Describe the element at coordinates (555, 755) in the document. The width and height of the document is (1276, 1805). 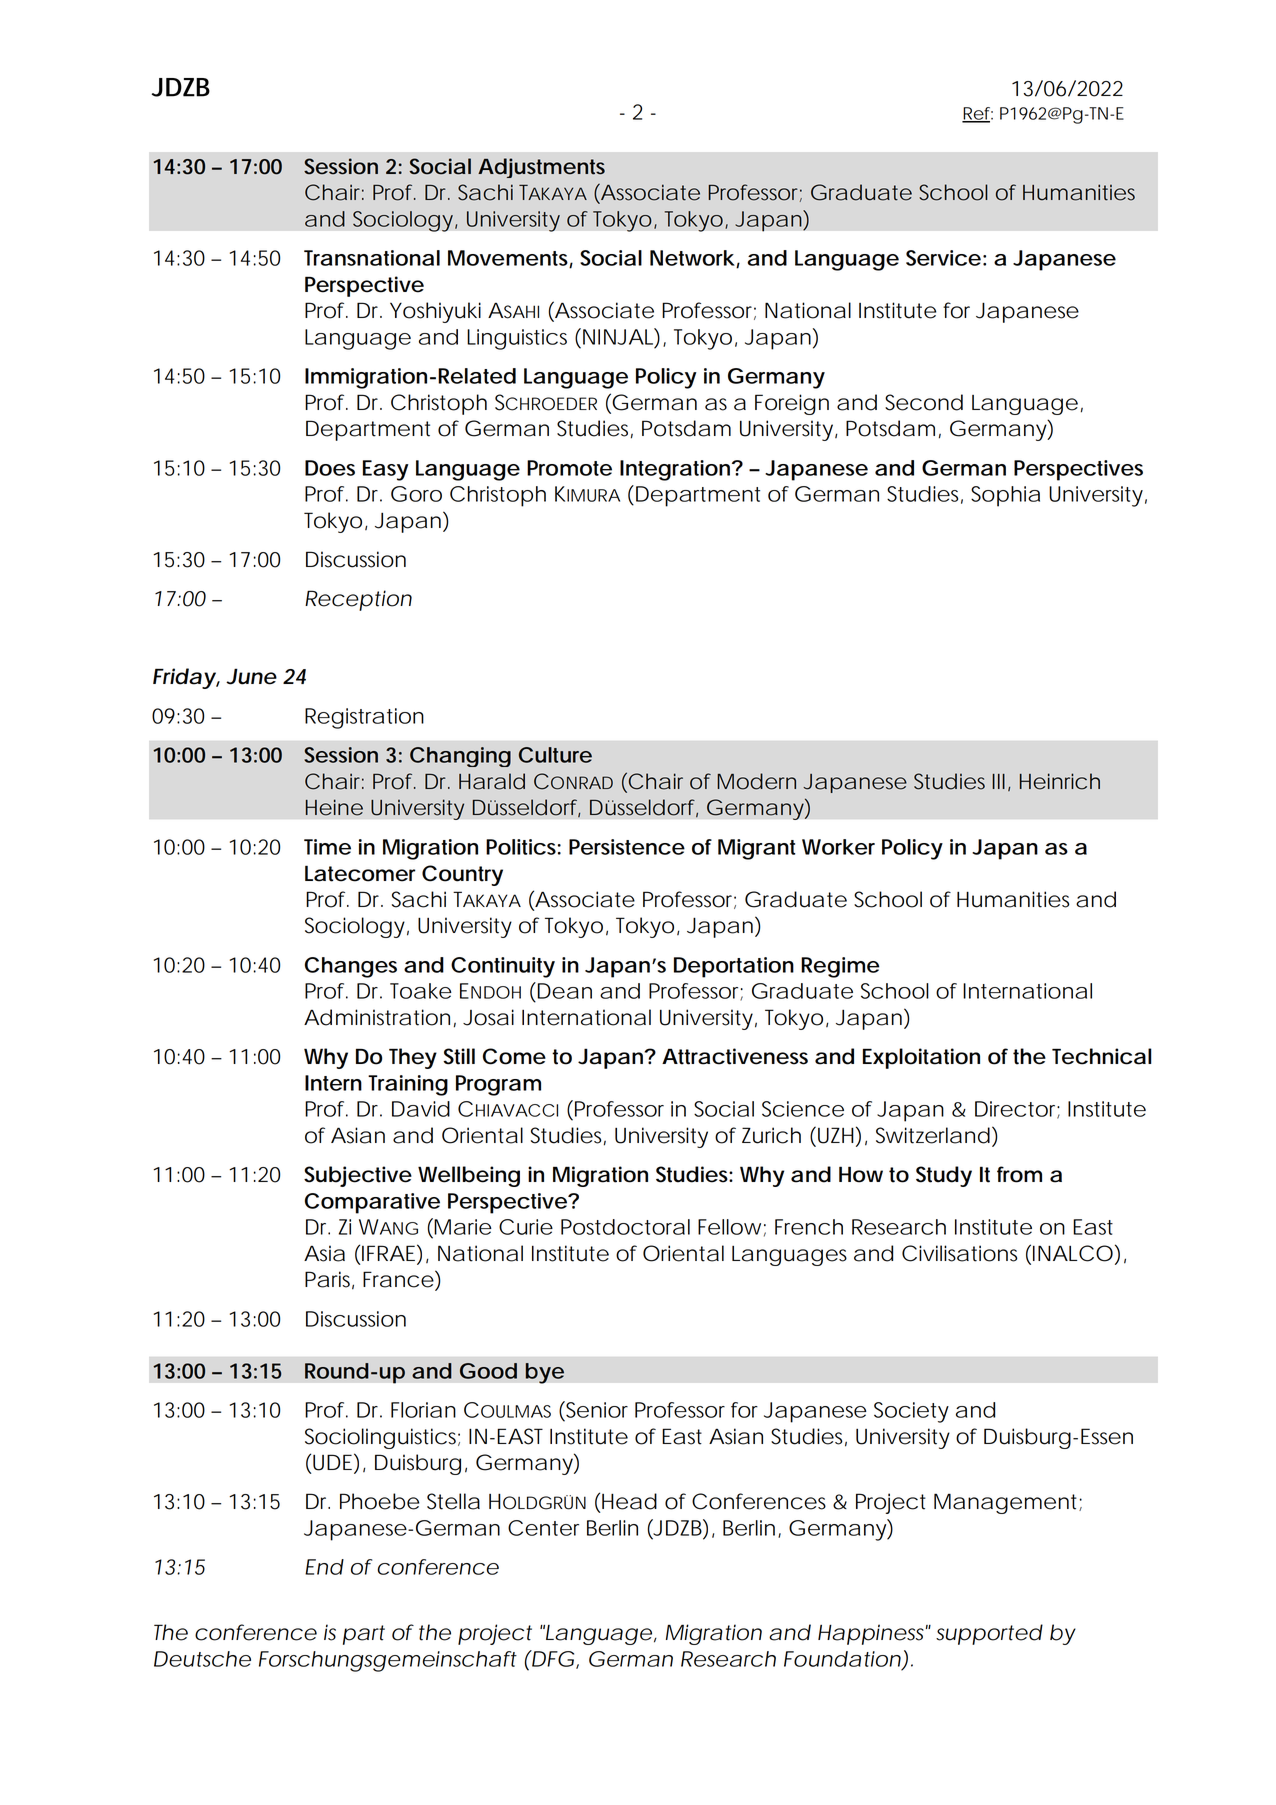
I see `Culture` at that location.
